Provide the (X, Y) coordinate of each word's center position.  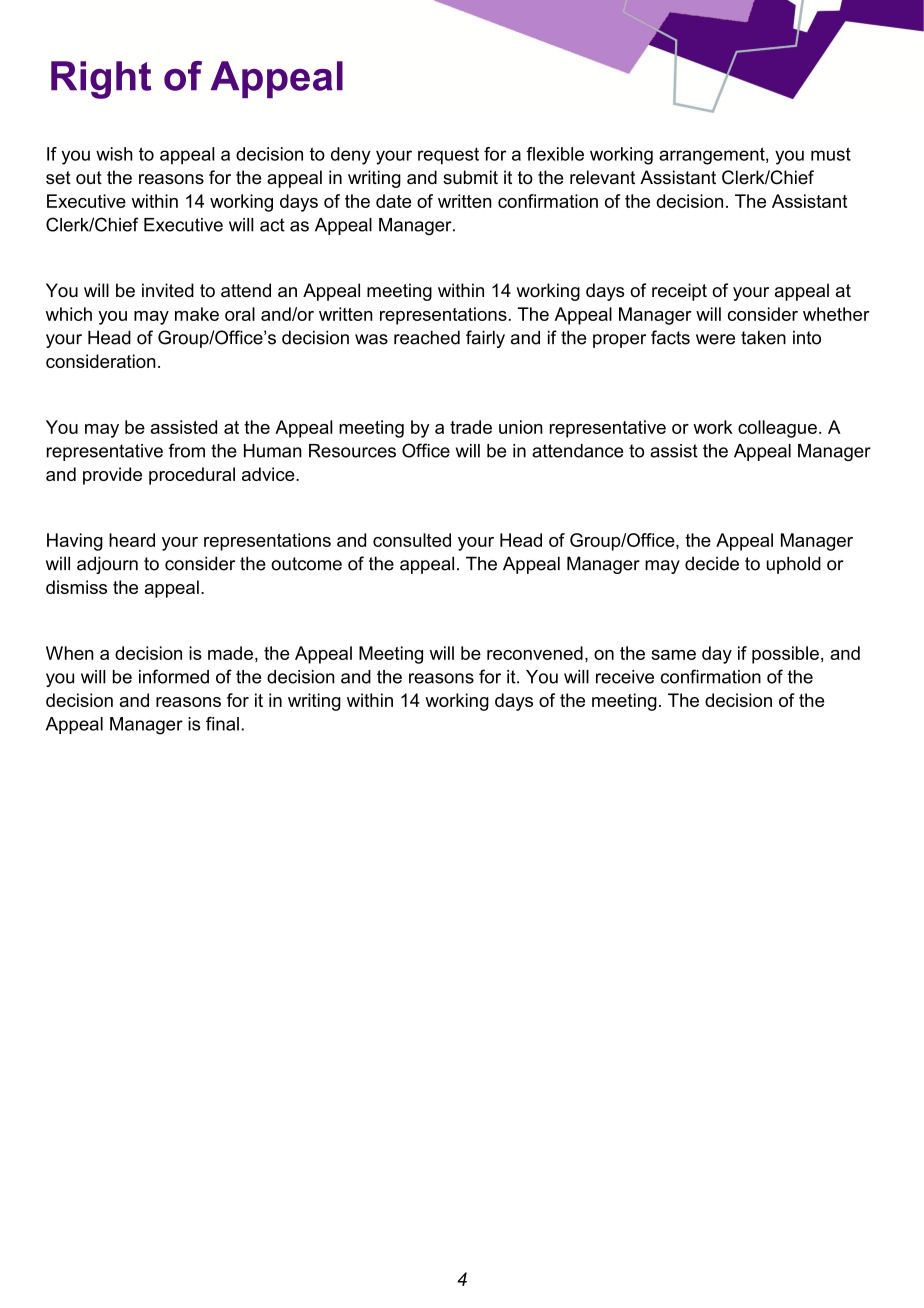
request (448, 156)
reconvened (535, 653)
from (187, 450)
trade (471, 427)
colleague (777, 429)
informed (174, 676)
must (831, 154)
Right (101, 80)
